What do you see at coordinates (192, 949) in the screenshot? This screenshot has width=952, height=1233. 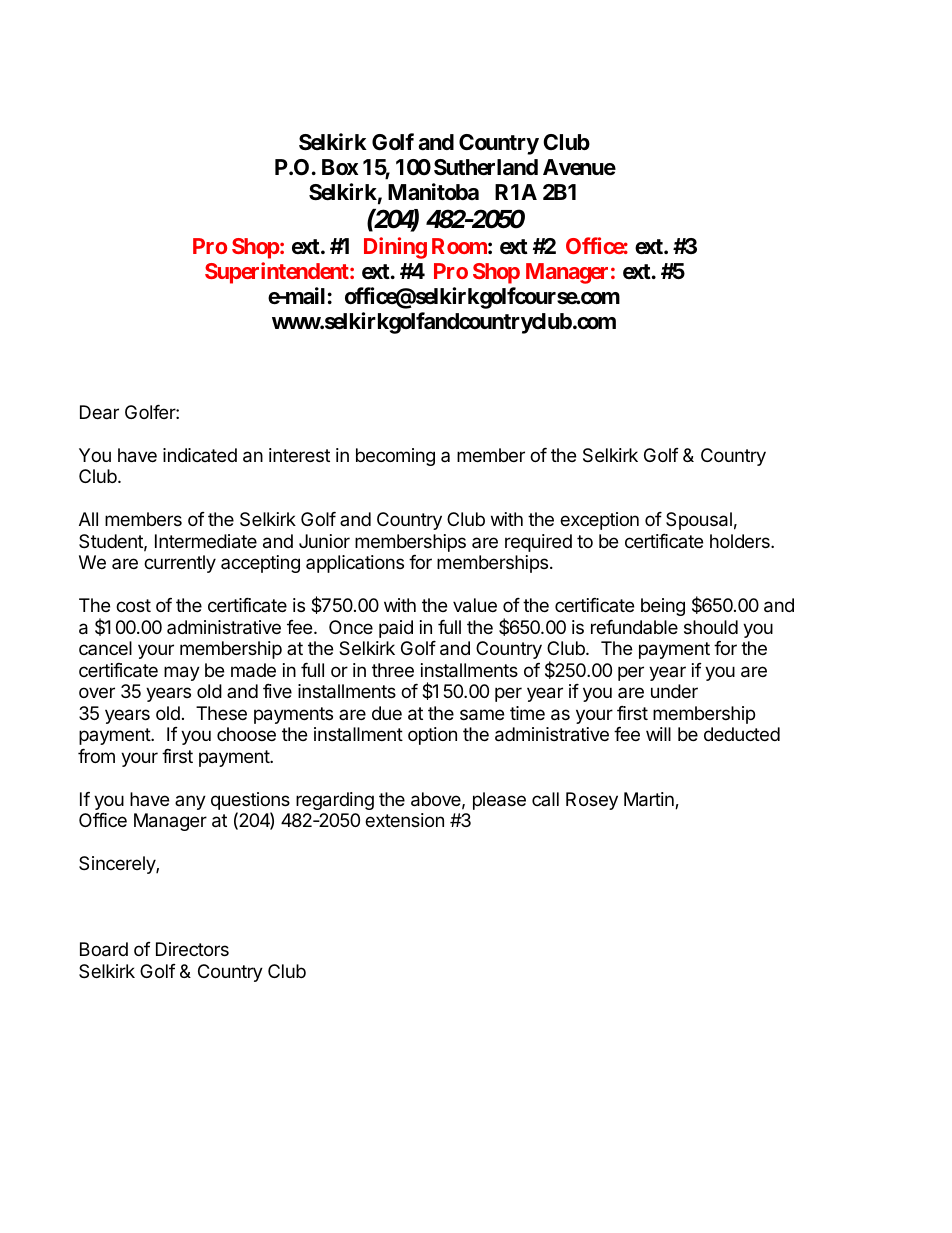 I see `Directors` at bounding box center [192, 949].
